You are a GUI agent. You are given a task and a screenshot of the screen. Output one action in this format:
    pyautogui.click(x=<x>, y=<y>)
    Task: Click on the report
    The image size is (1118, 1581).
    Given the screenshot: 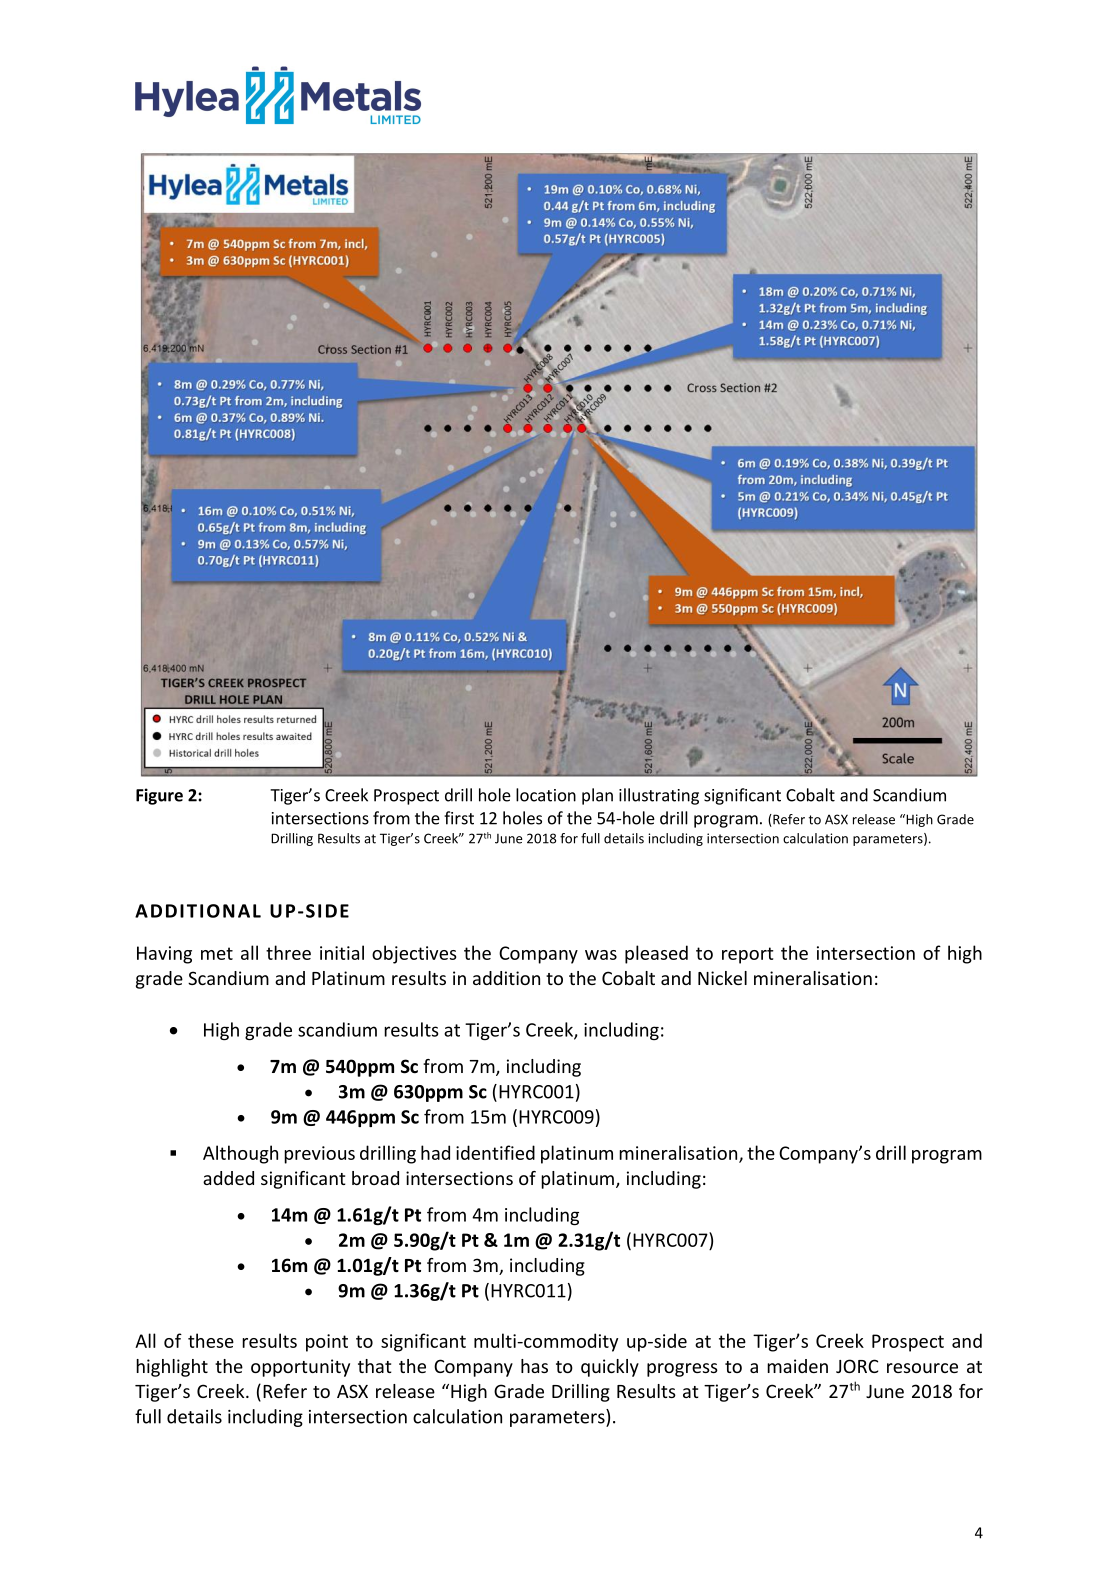 What is the action you would take?
    pyautogui.click(x=748, y=955)
